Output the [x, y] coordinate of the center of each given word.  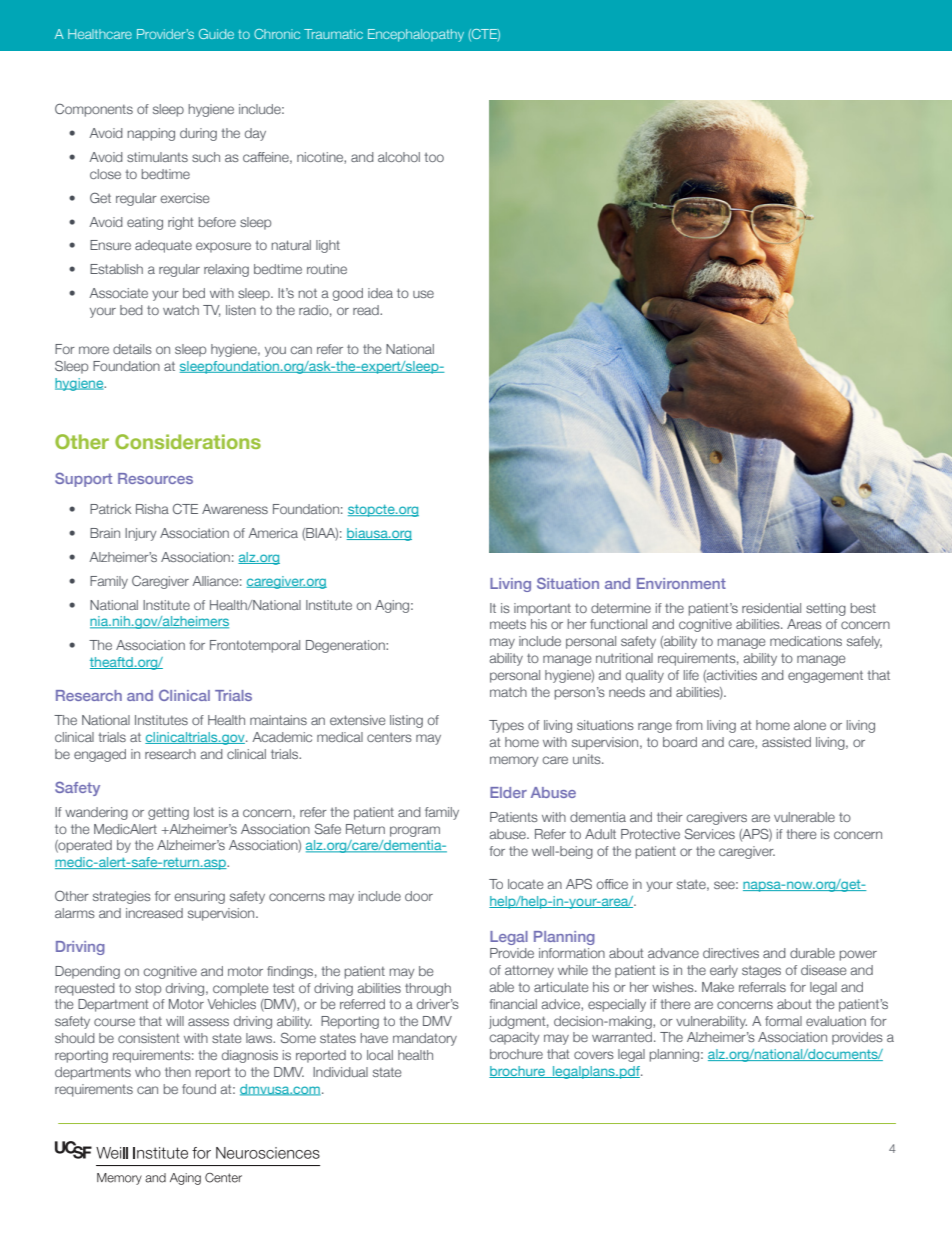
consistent [149, 1038]
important [542, 609]
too [434, 157]
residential [771, 608]
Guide [216, 34]
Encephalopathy [416, 35]
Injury [141, 534]
